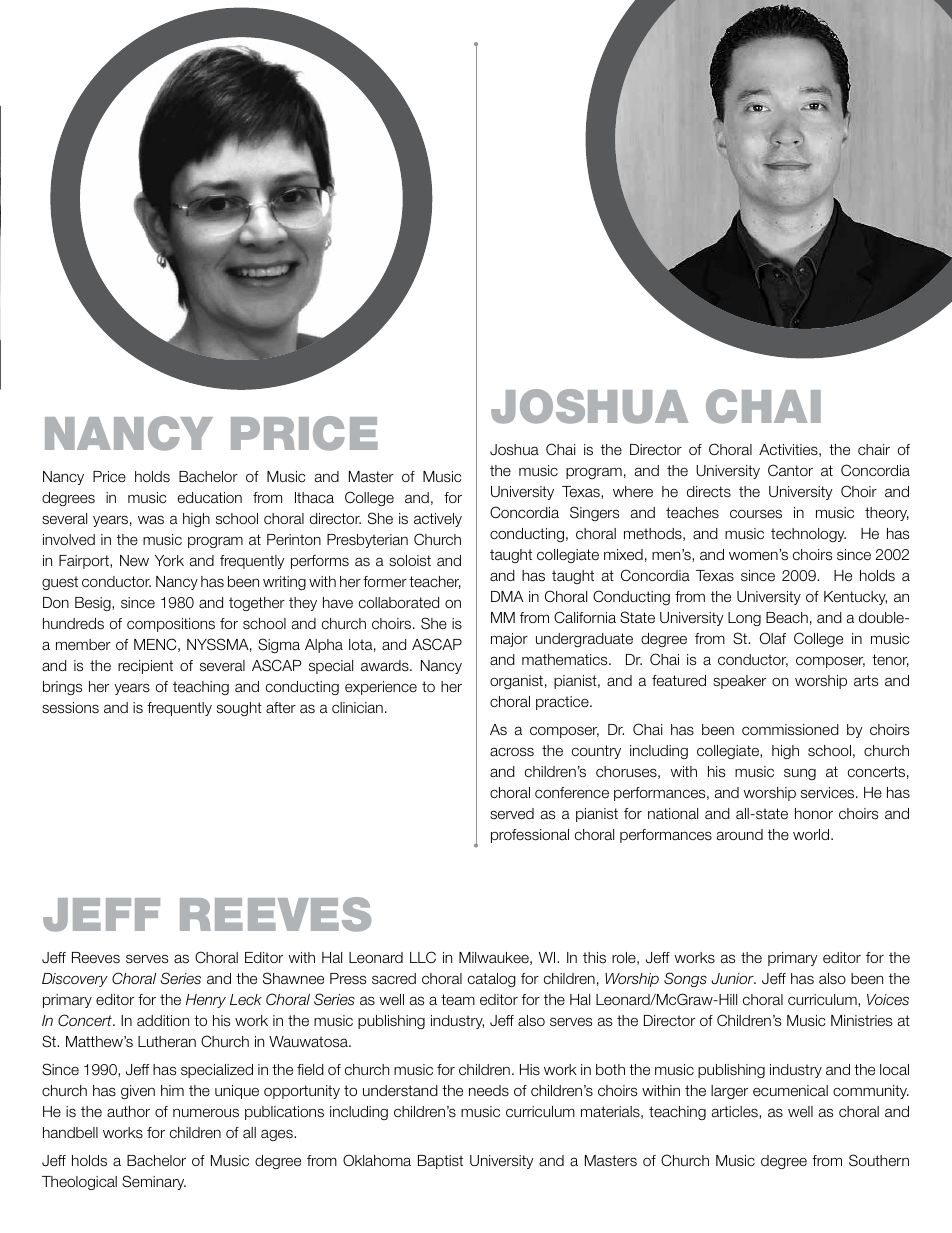 This screenshot has width=952, height=1233. I want to click on commissioned, so click(790, 730).
